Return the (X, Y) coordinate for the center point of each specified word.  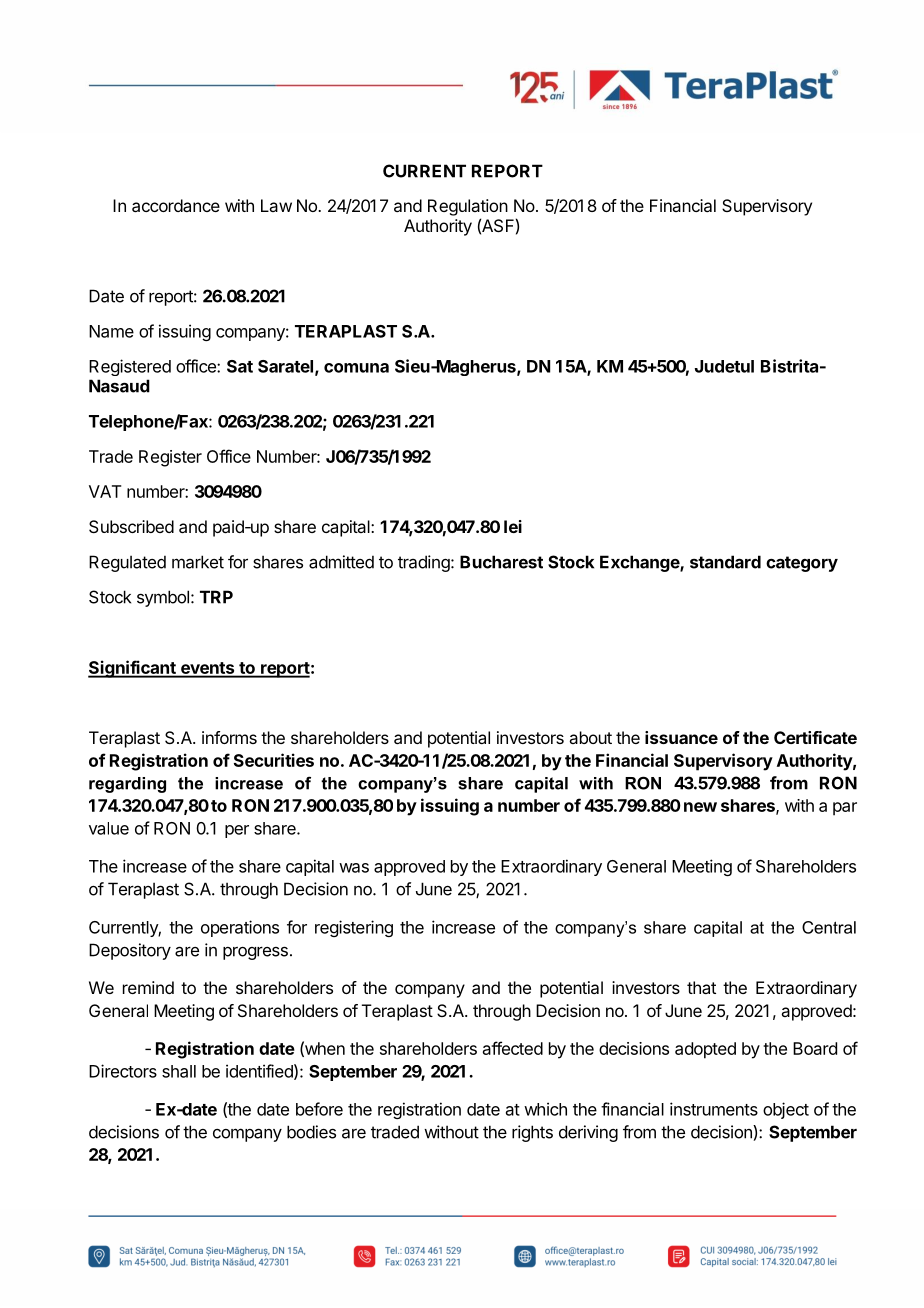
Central (829, 927)
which (545, 1109)
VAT (105, 491)
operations (240, 928)
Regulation (468, 207)
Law (276, 205)
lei (513, 526)
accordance (176, 205)
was (354, 868)
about (590, 737)
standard (725, 562)
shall (179, 1071)
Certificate (815, 737)
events (207, 669)
